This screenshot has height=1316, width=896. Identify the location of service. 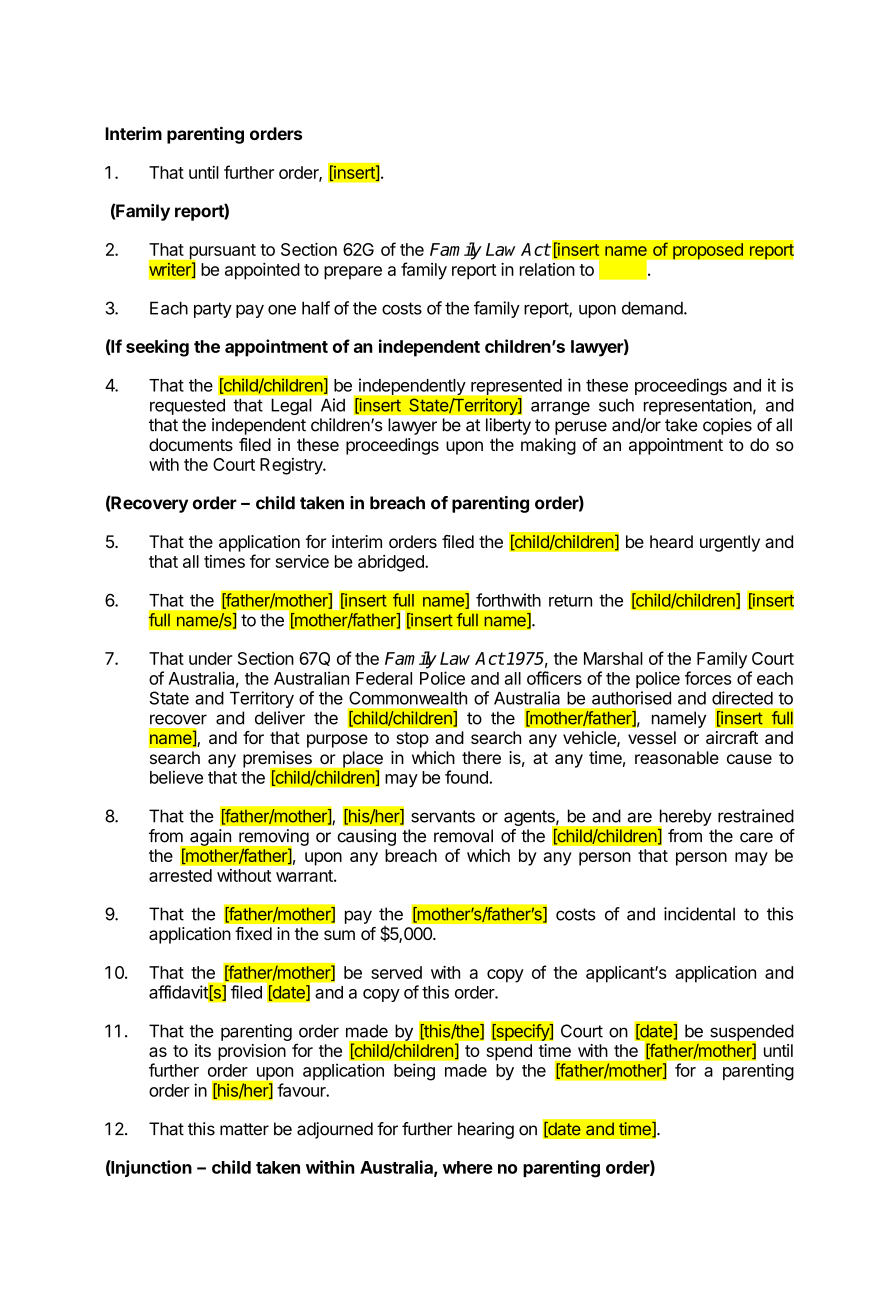
(302, 561).
